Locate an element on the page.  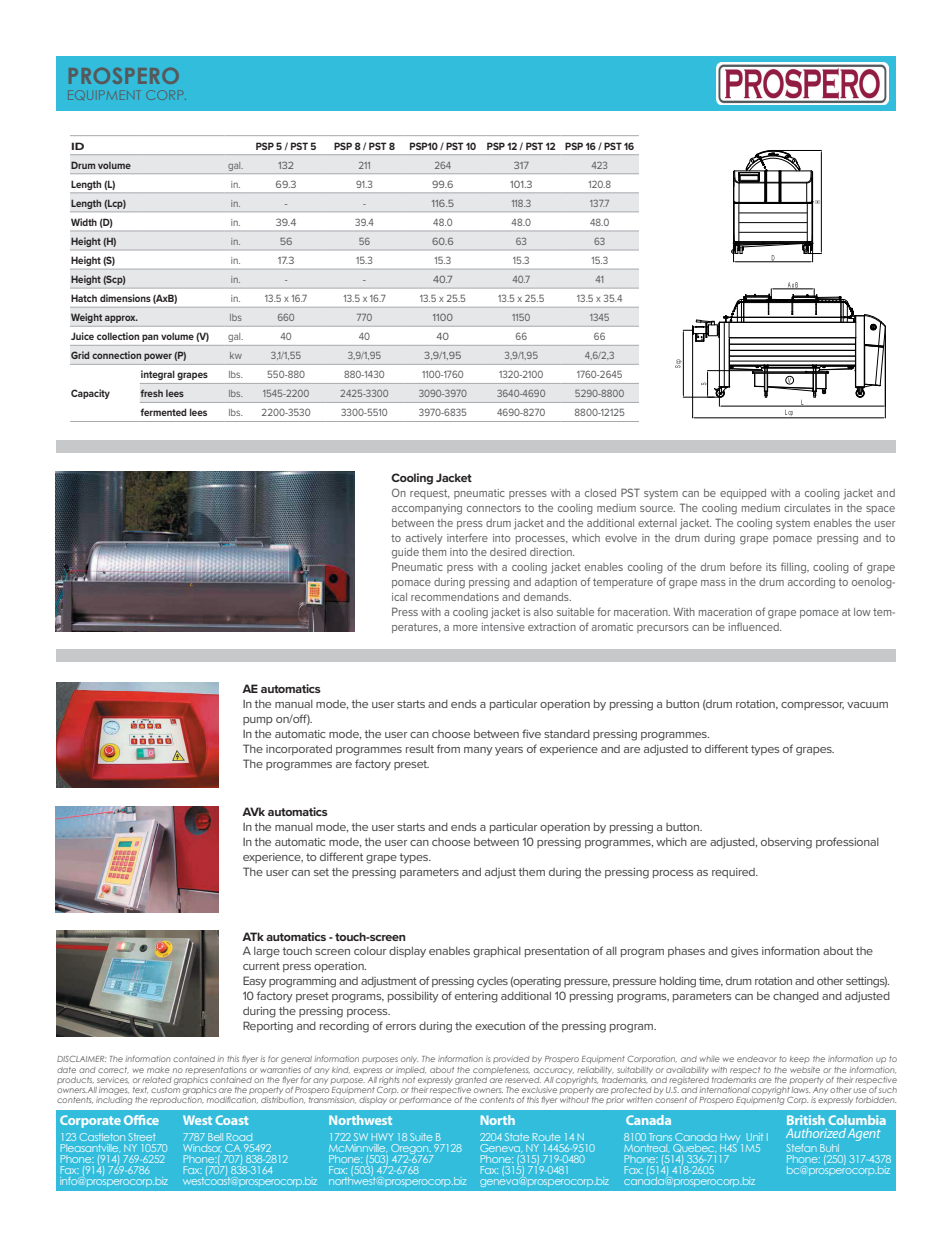
State is located at coordinates (517, 1137).
